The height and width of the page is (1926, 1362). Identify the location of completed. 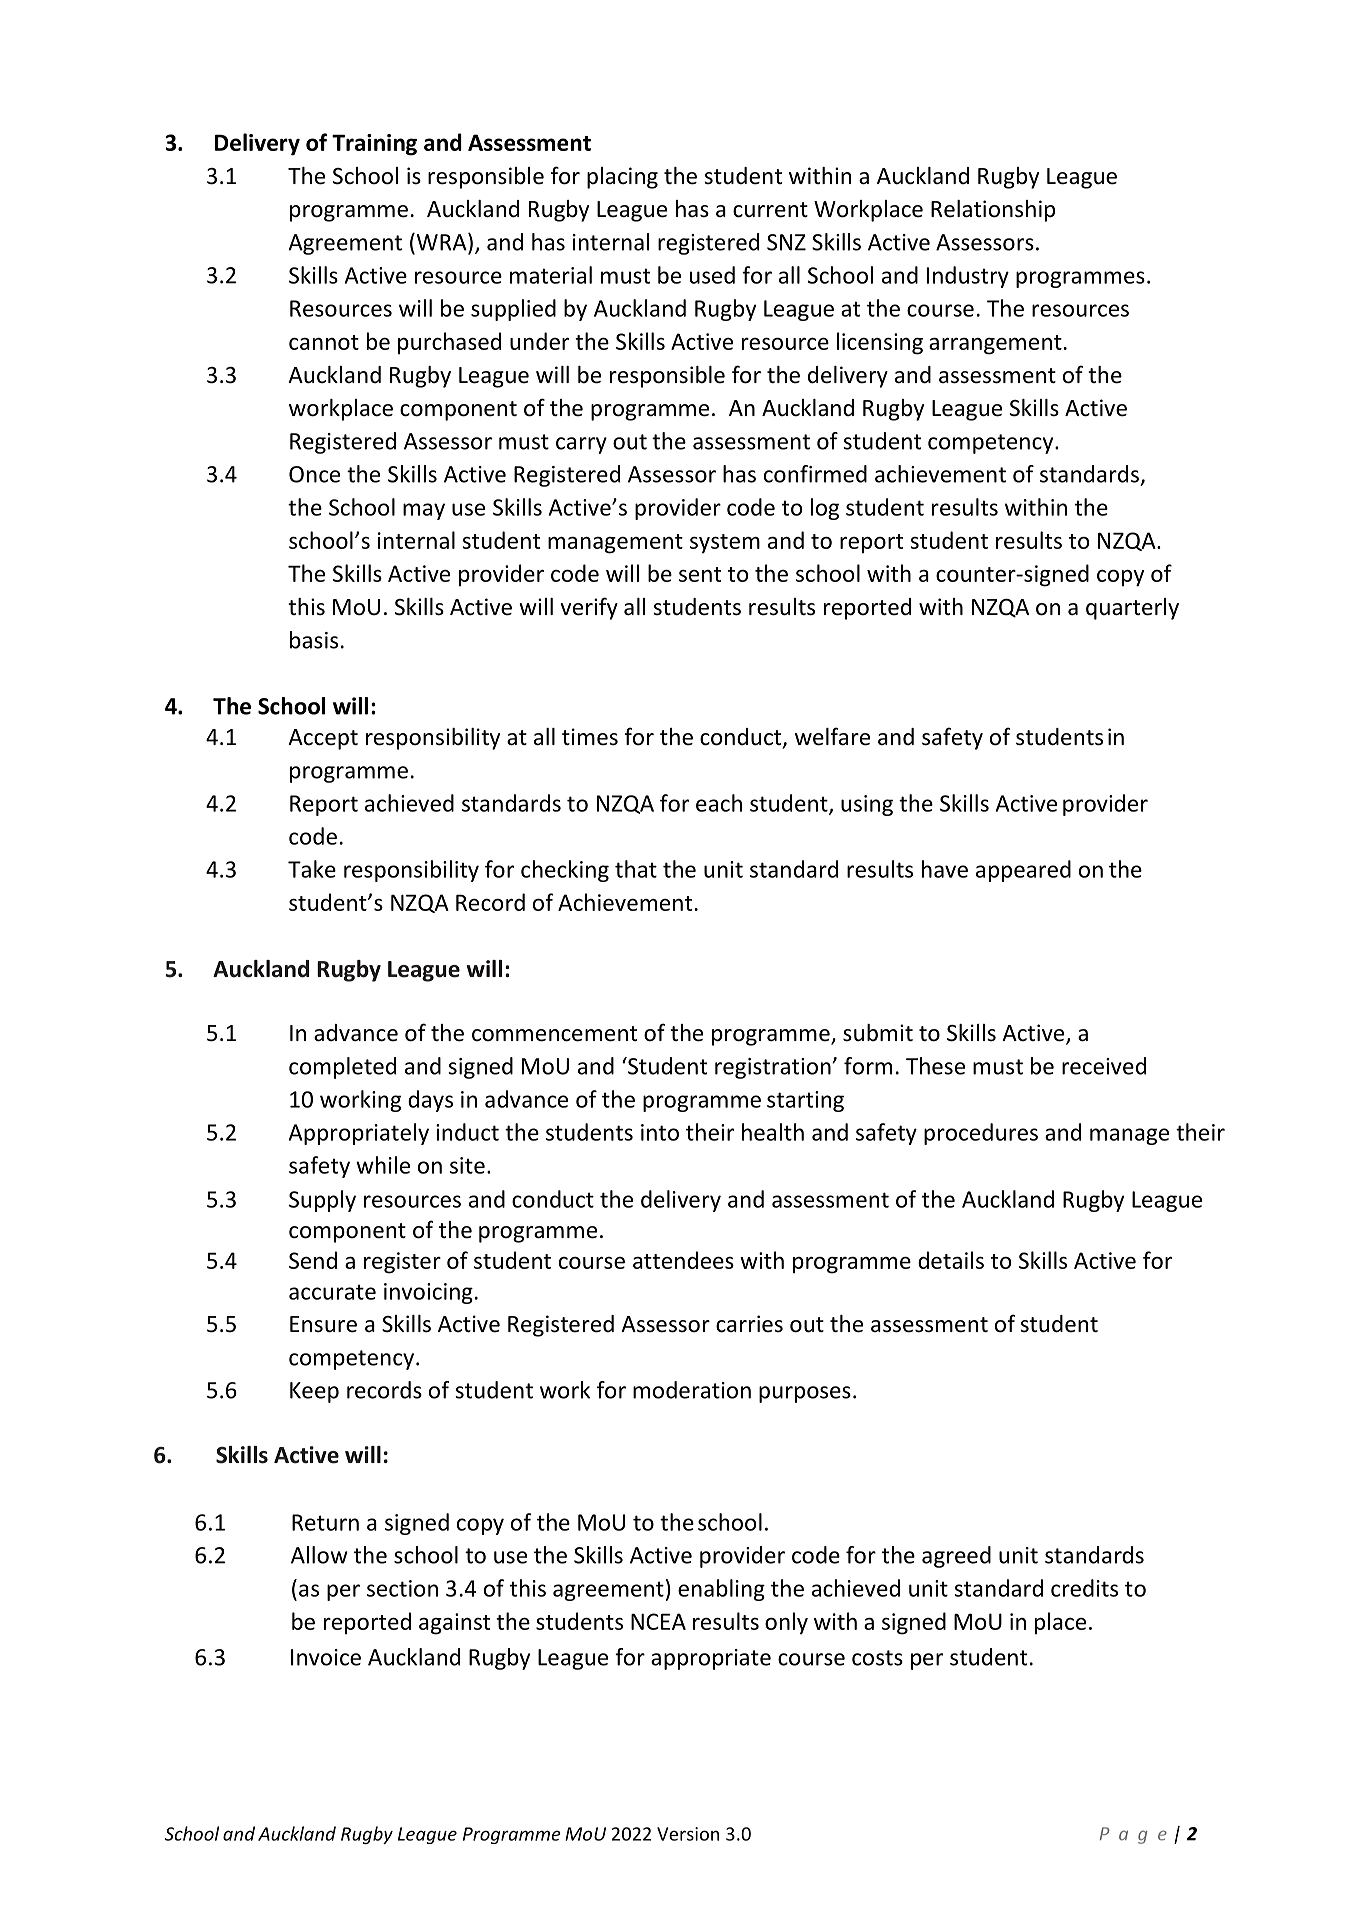
(342, 1068).
